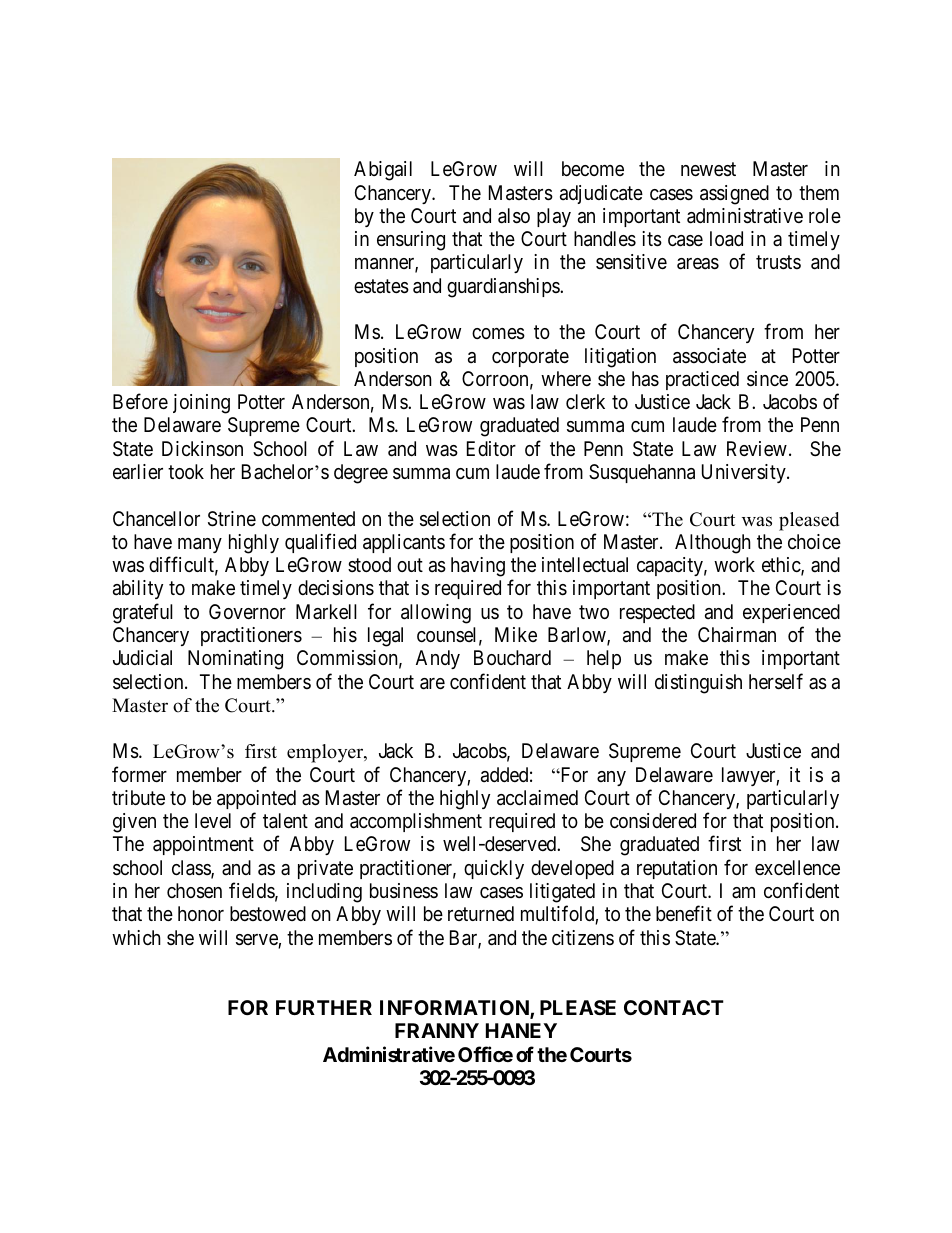  Describe the element at coordinates (734, 195) in the page. I see `assigned` at that location.
